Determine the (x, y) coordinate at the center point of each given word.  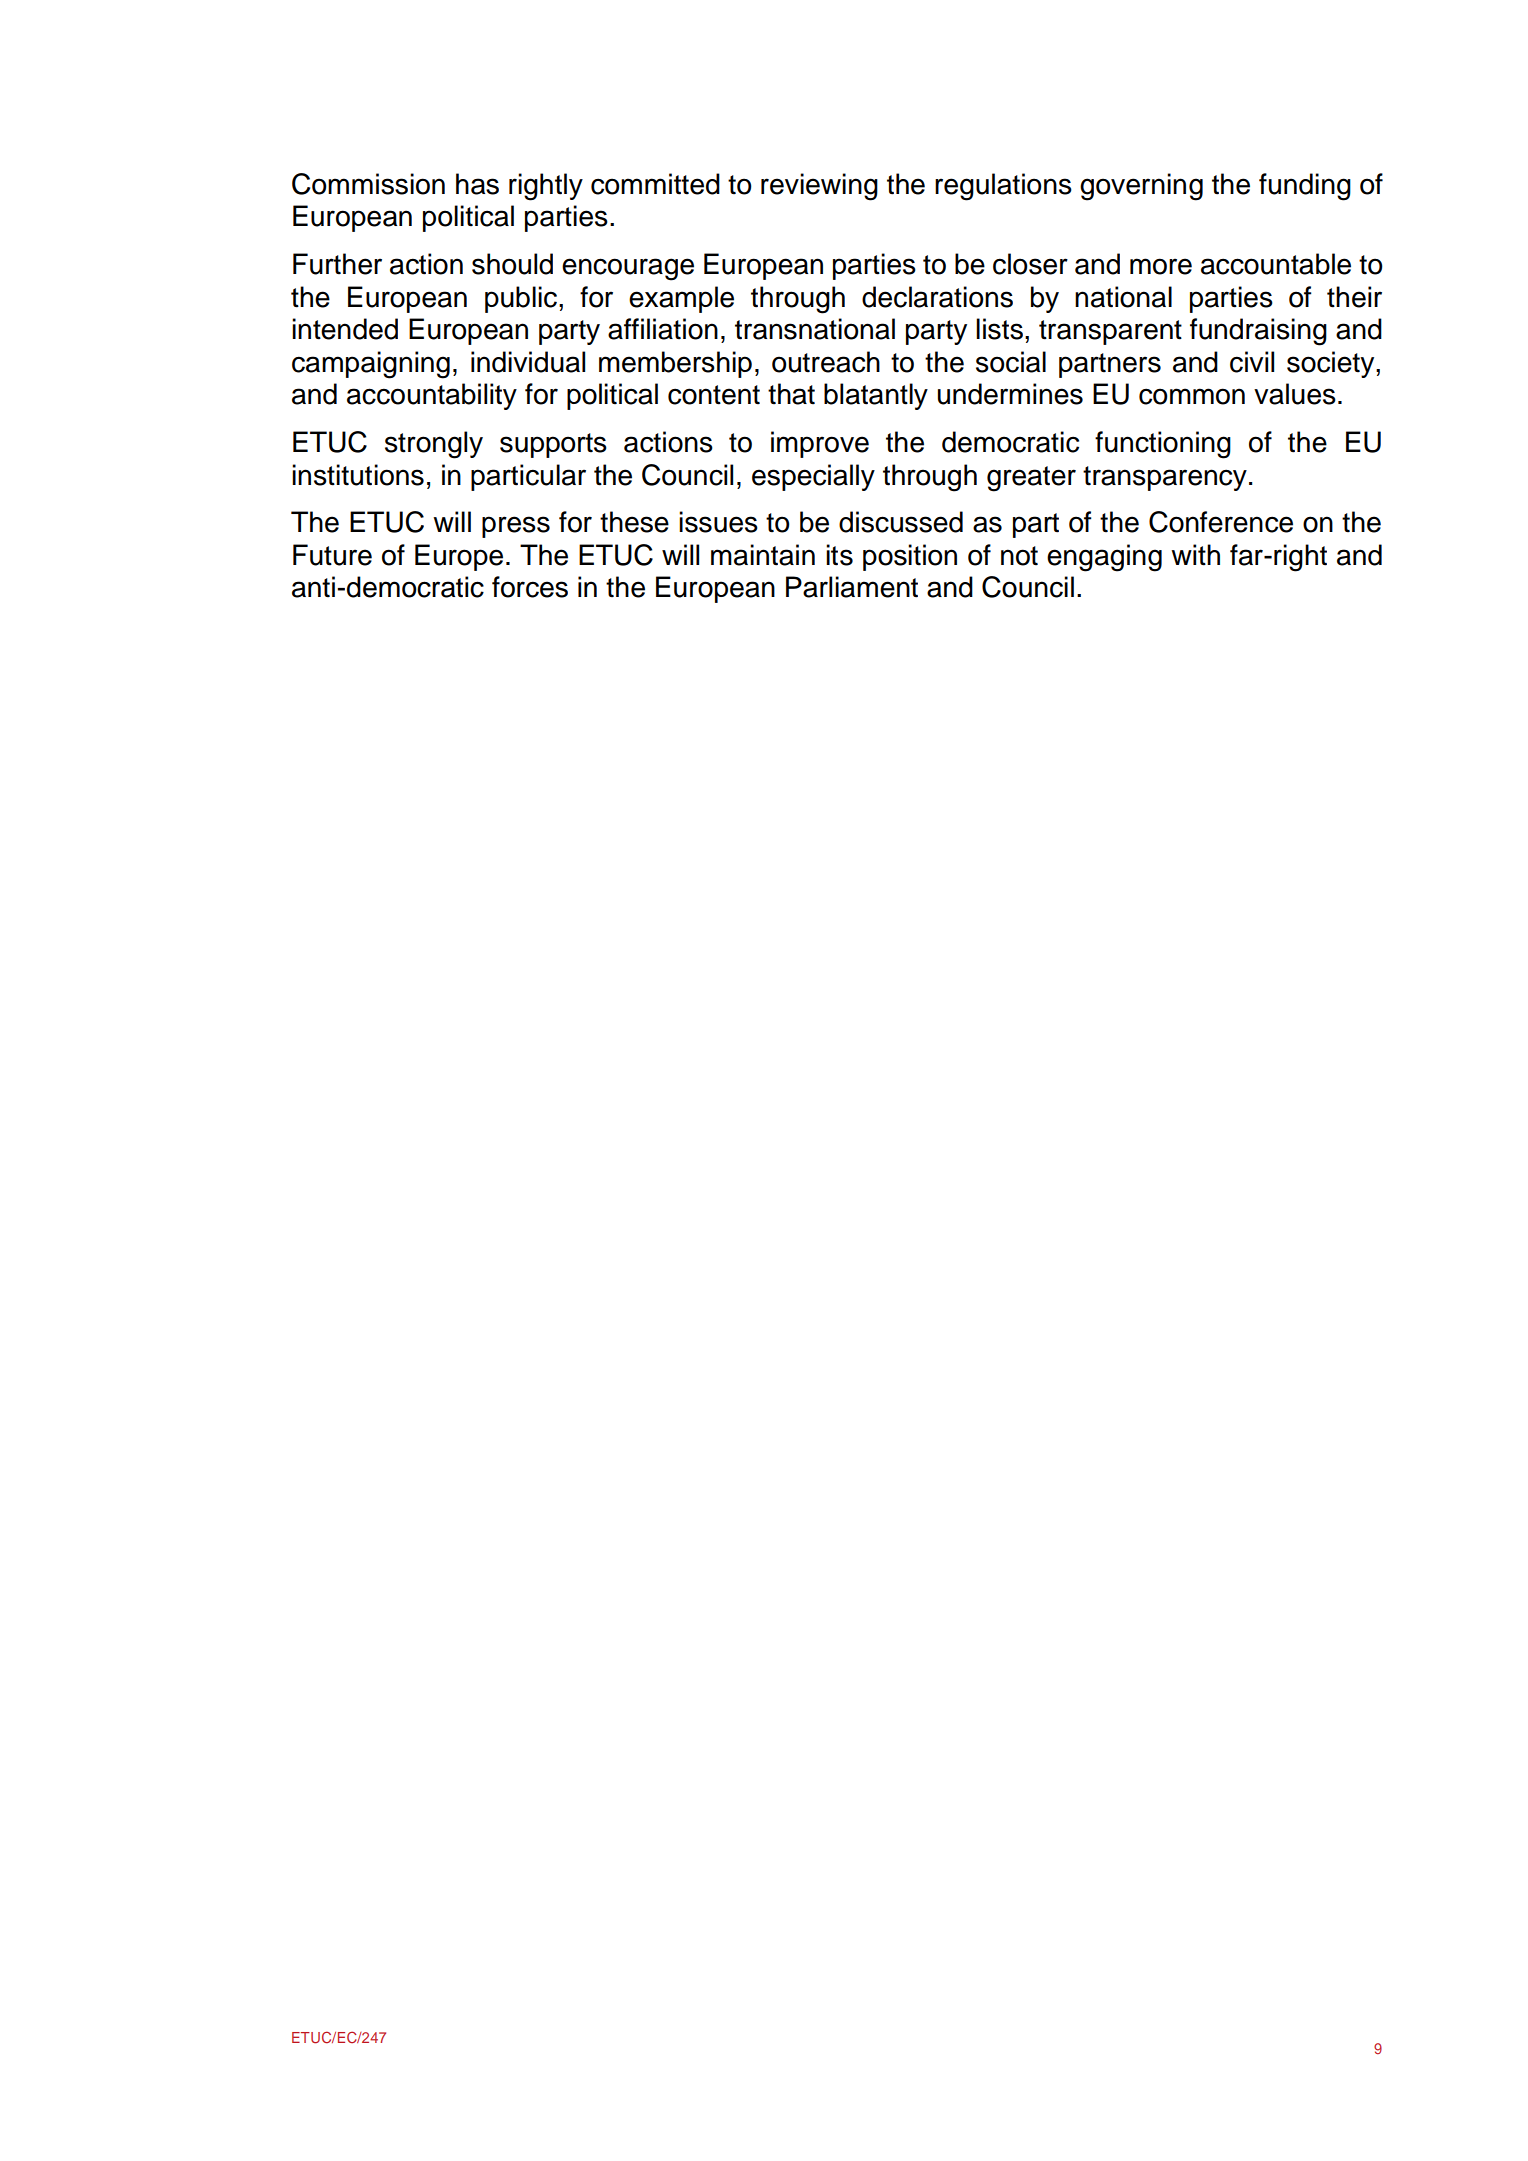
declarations (937, 297)
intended (345, 329)
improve (820, 444)
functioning (1163, 445)
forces (530, 587)
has (477, 184)
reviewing (819, 187)
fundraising (1258, 332)
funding (1305, 187)
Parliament (852, 587)
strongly (434, 445)
